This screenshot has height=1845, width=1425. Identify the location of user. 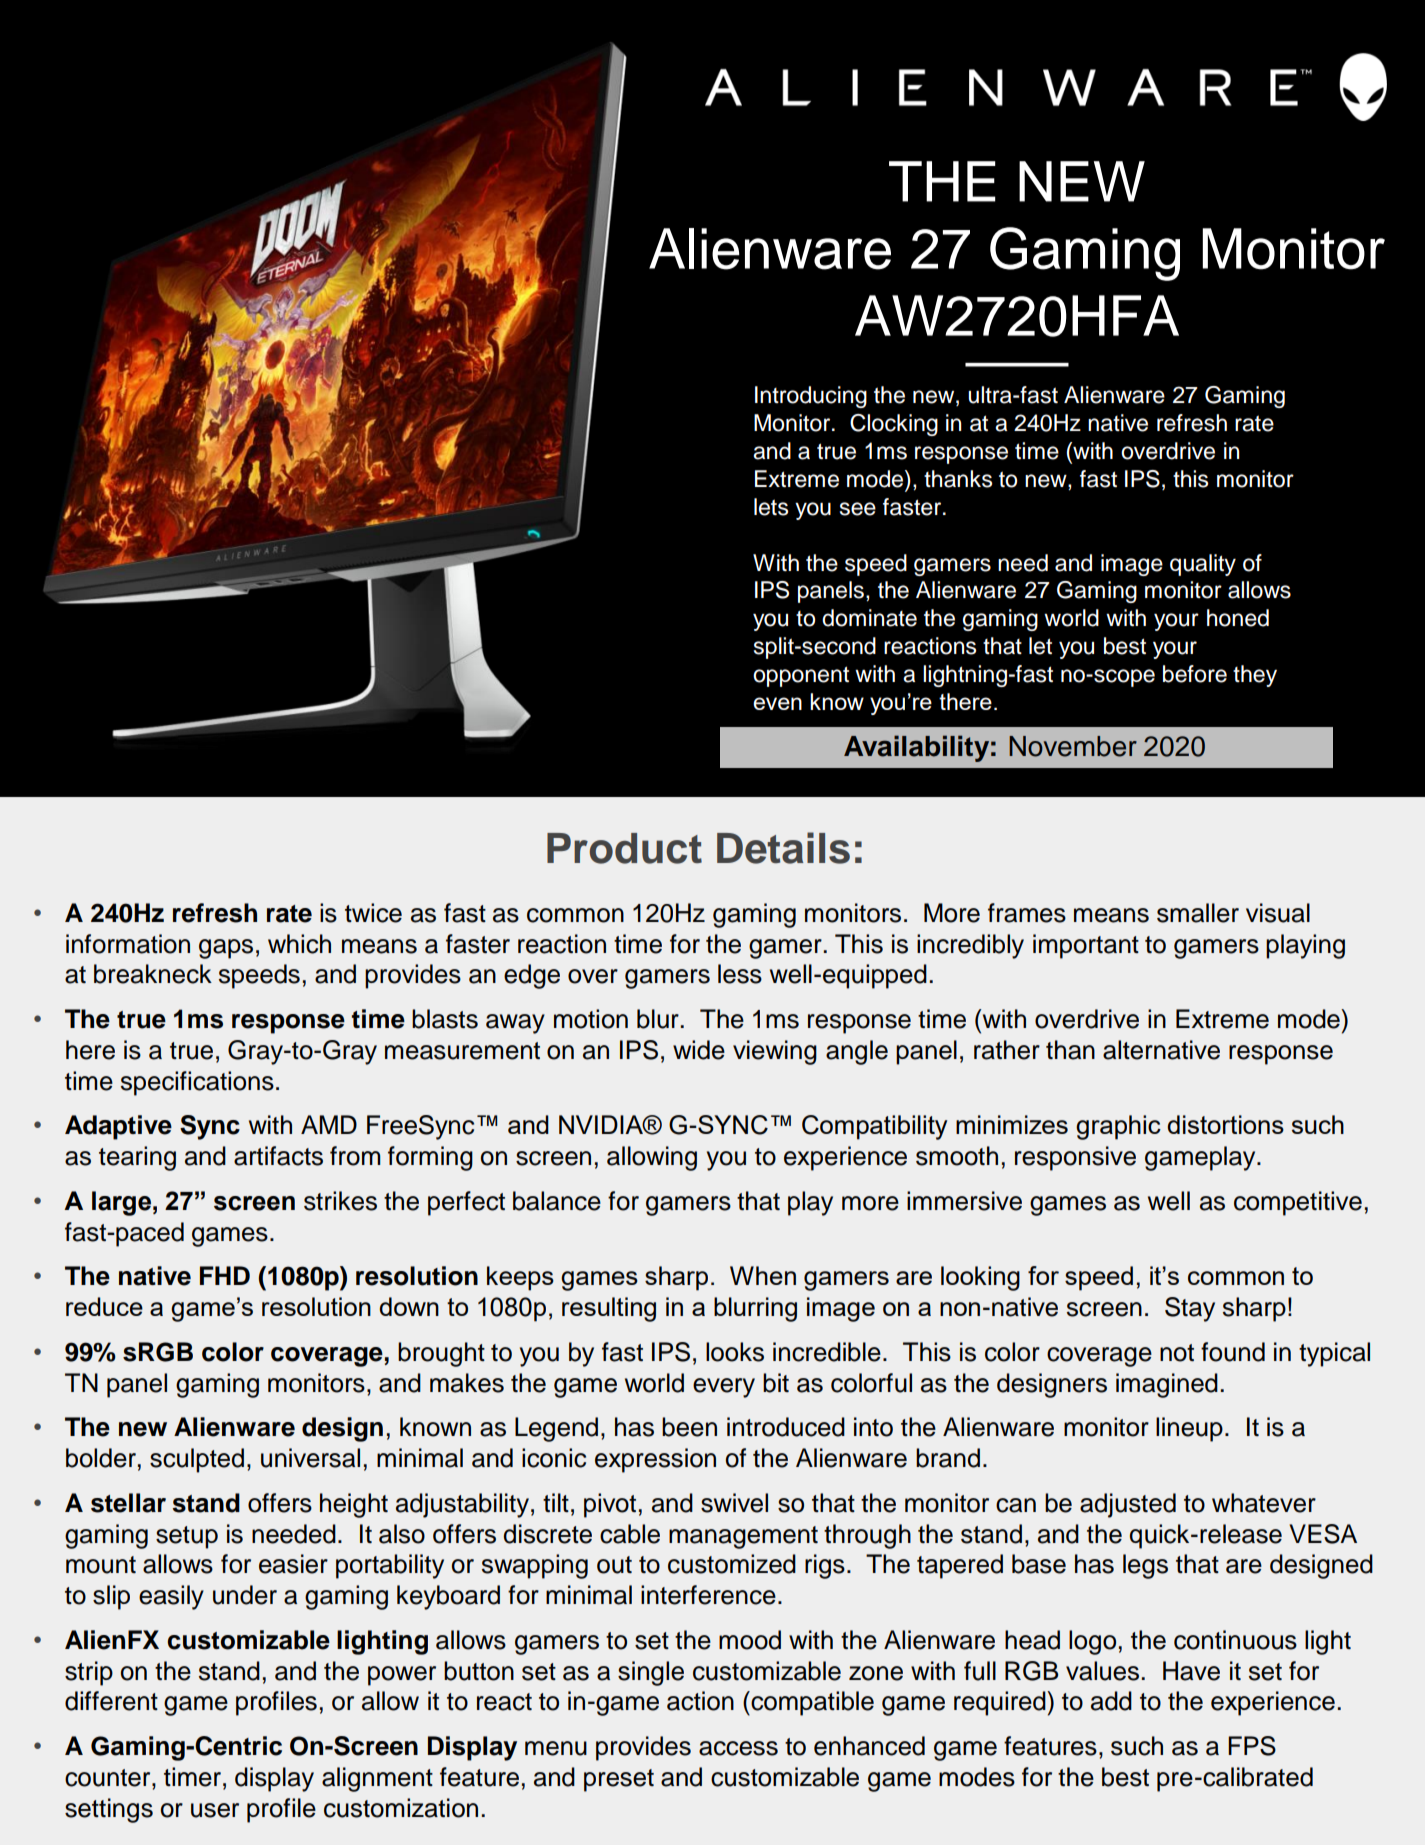
(215, 1810).
